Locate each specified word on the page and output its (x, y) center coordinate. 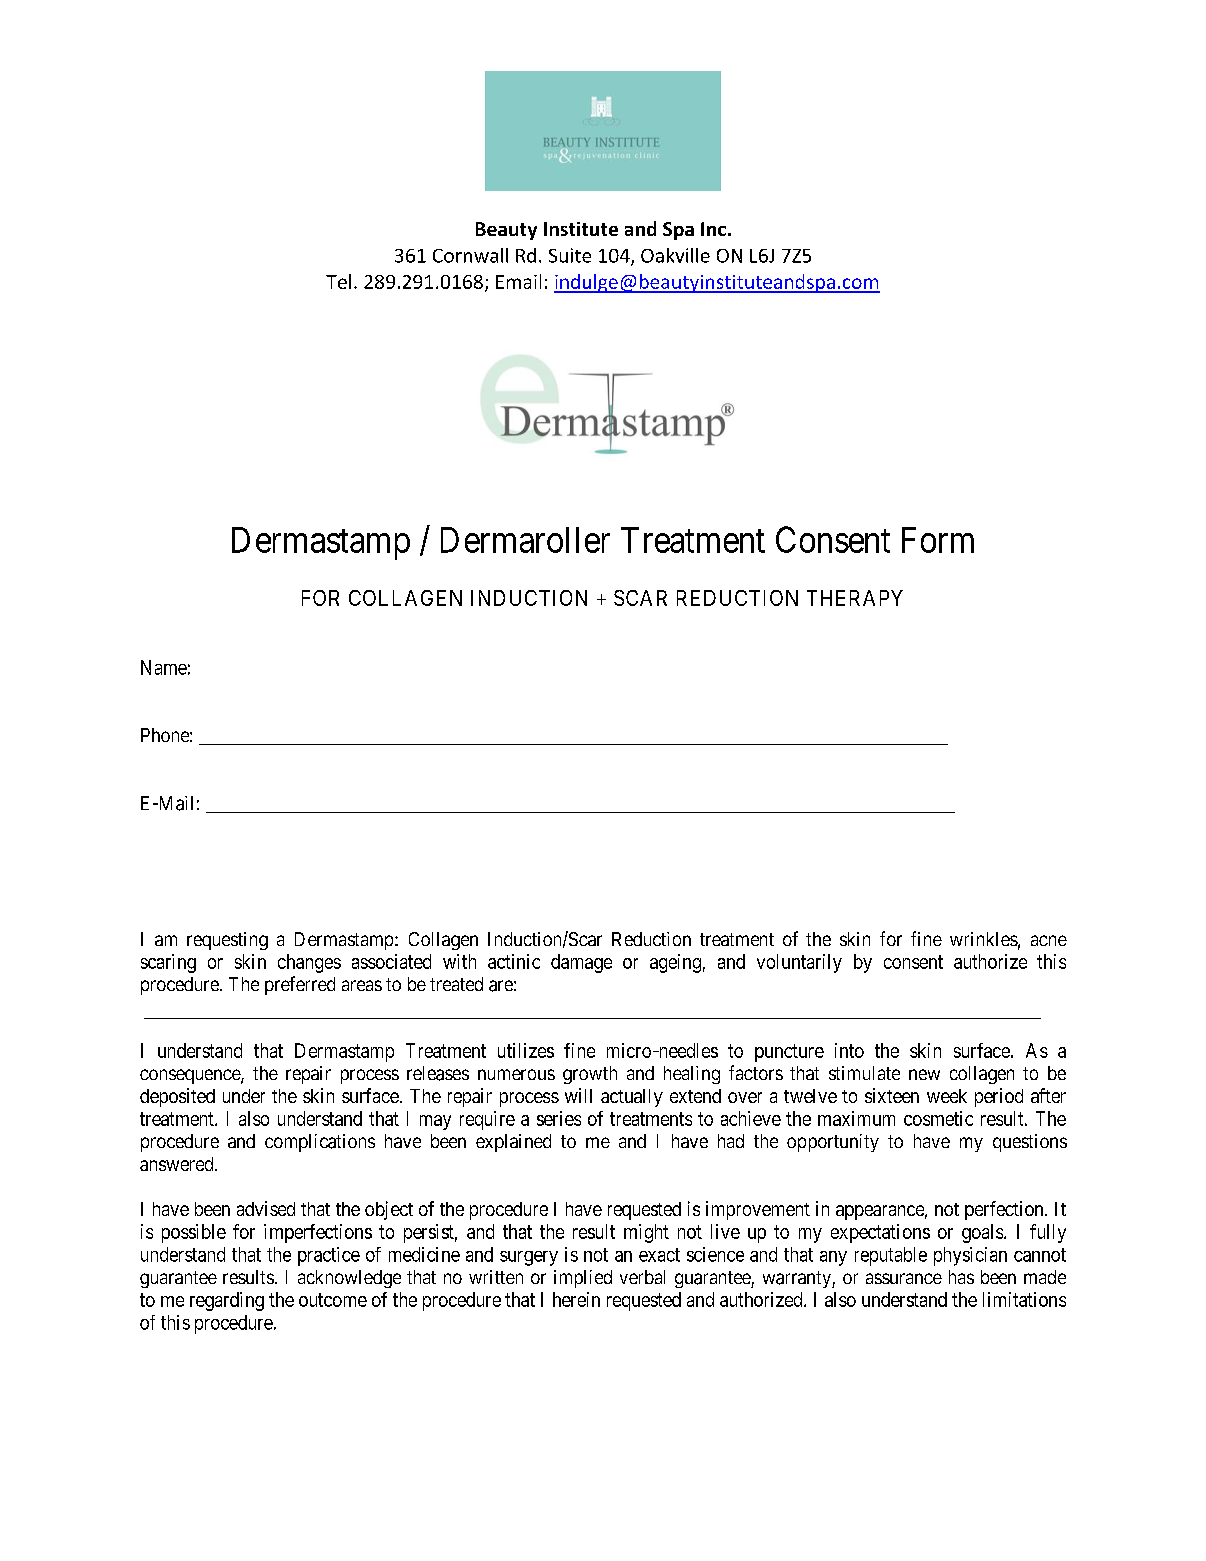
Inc (713, 229)
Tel (338, 281)
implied (583, 1279)
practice (329, 1256)
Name (164, 667)
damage (581, 963)
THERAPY (855, 598)
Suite (570, 255)
